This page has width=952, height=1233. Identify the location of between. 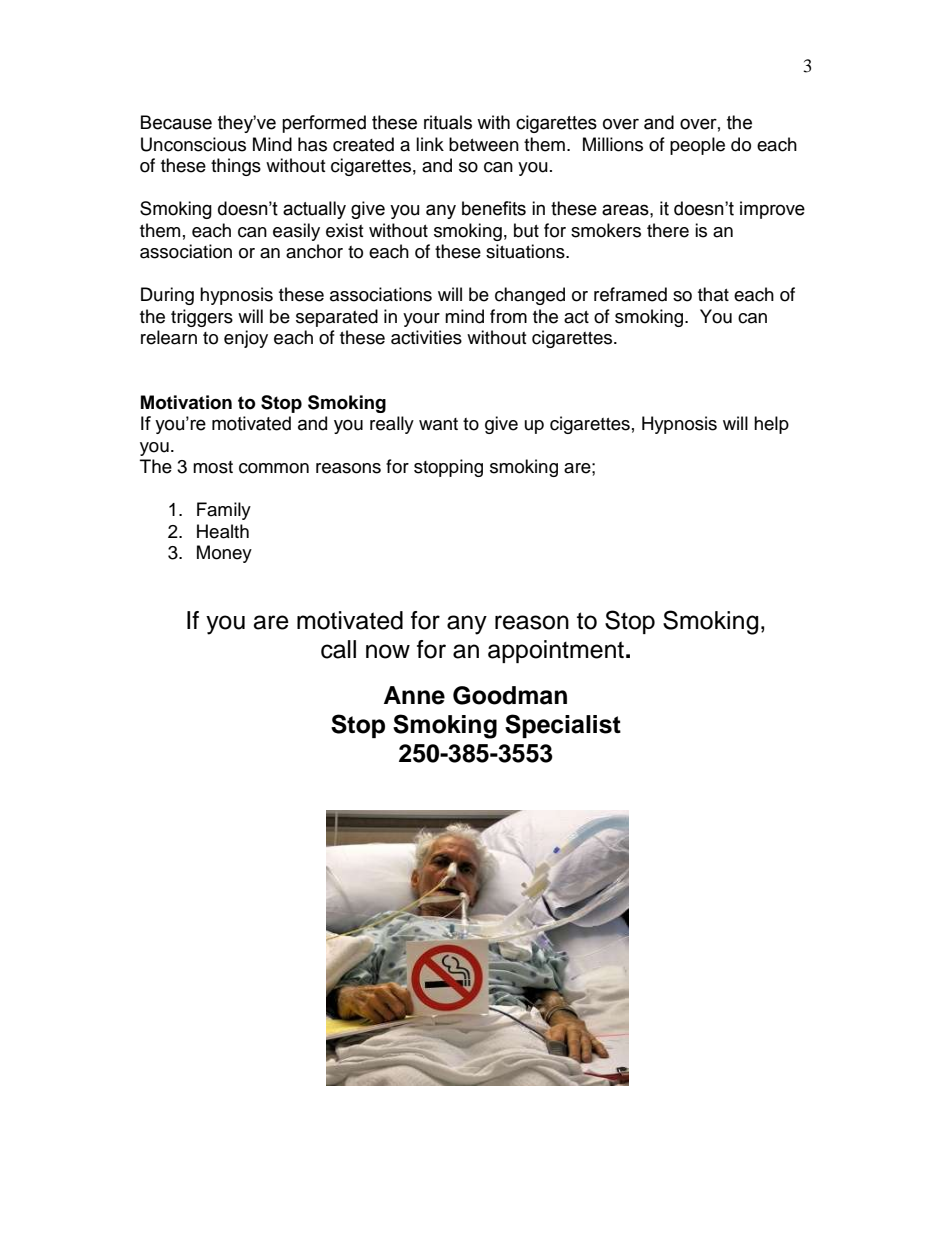
(484, 144).
